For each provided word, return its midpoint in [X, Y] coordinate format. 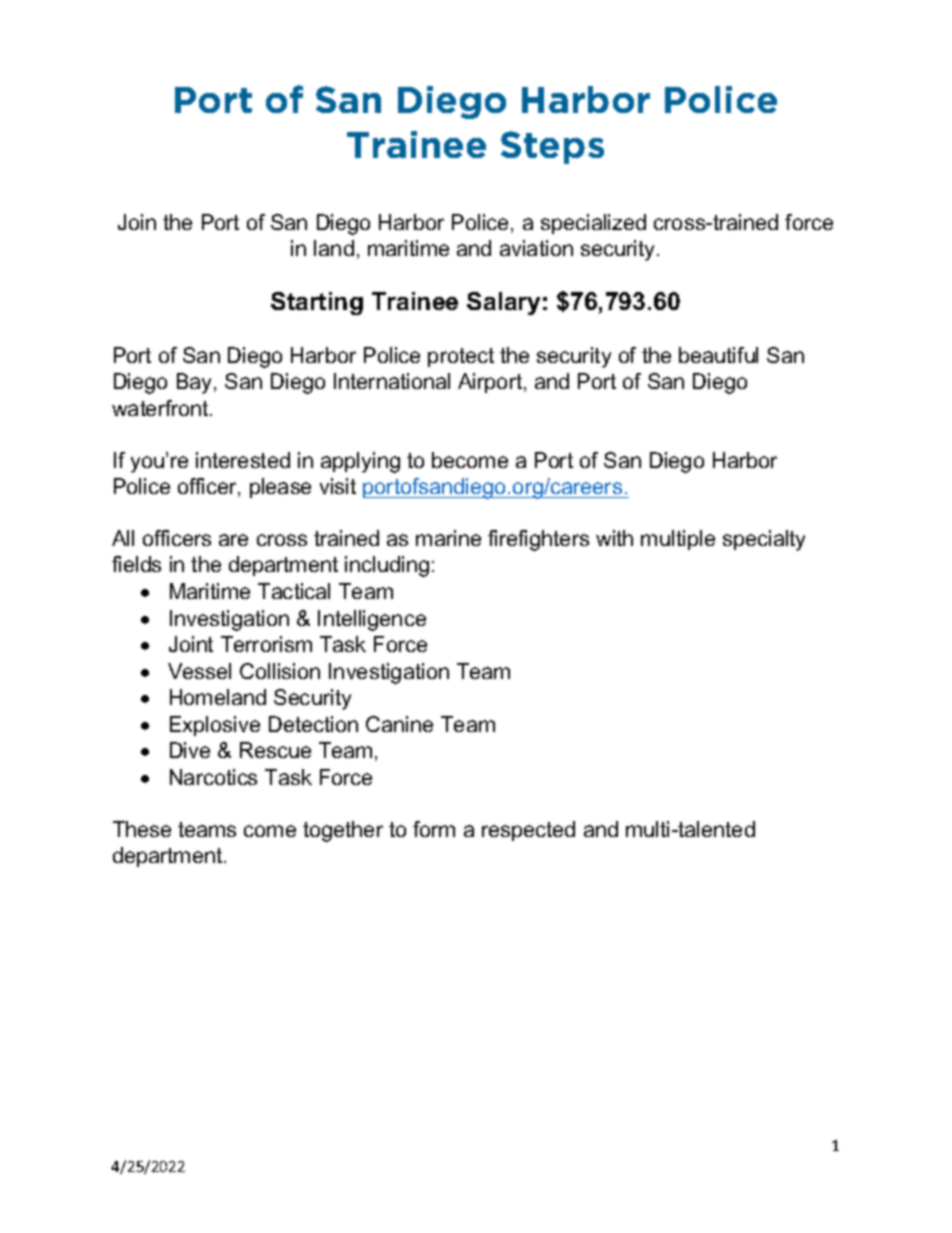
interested [243, 460]
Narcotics [213, 777]
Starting [317, 303]
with [614, 538]
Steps [552, 147]
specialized [593, 224]
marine [448, 538]
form [434, 829]
